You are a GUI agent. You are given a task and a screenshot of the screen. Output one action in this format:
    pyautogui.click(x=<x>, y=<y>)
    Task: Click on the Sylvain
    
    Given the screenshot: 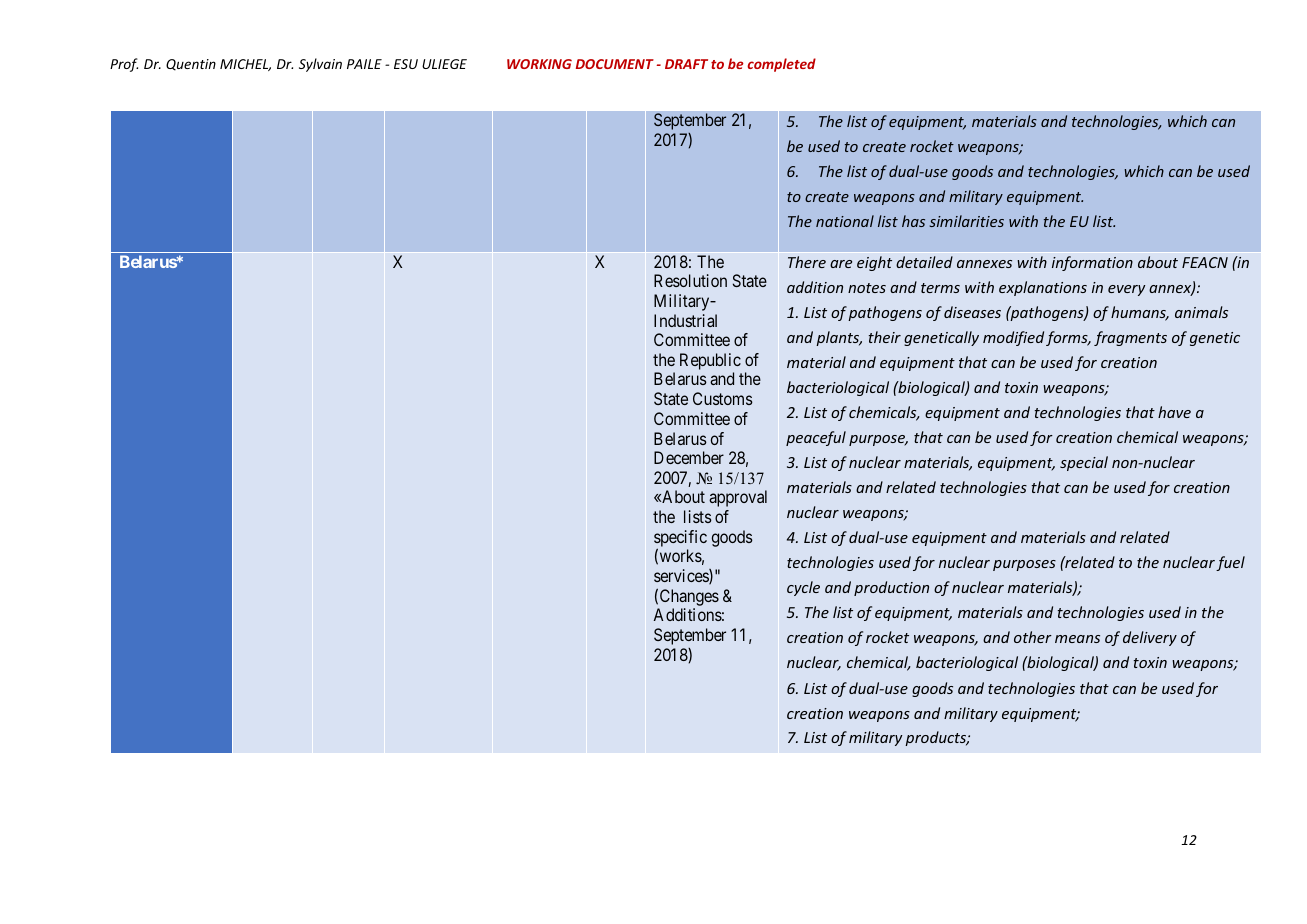 What is the action you would take?
    pyautogui.click(x=320, y=65)
